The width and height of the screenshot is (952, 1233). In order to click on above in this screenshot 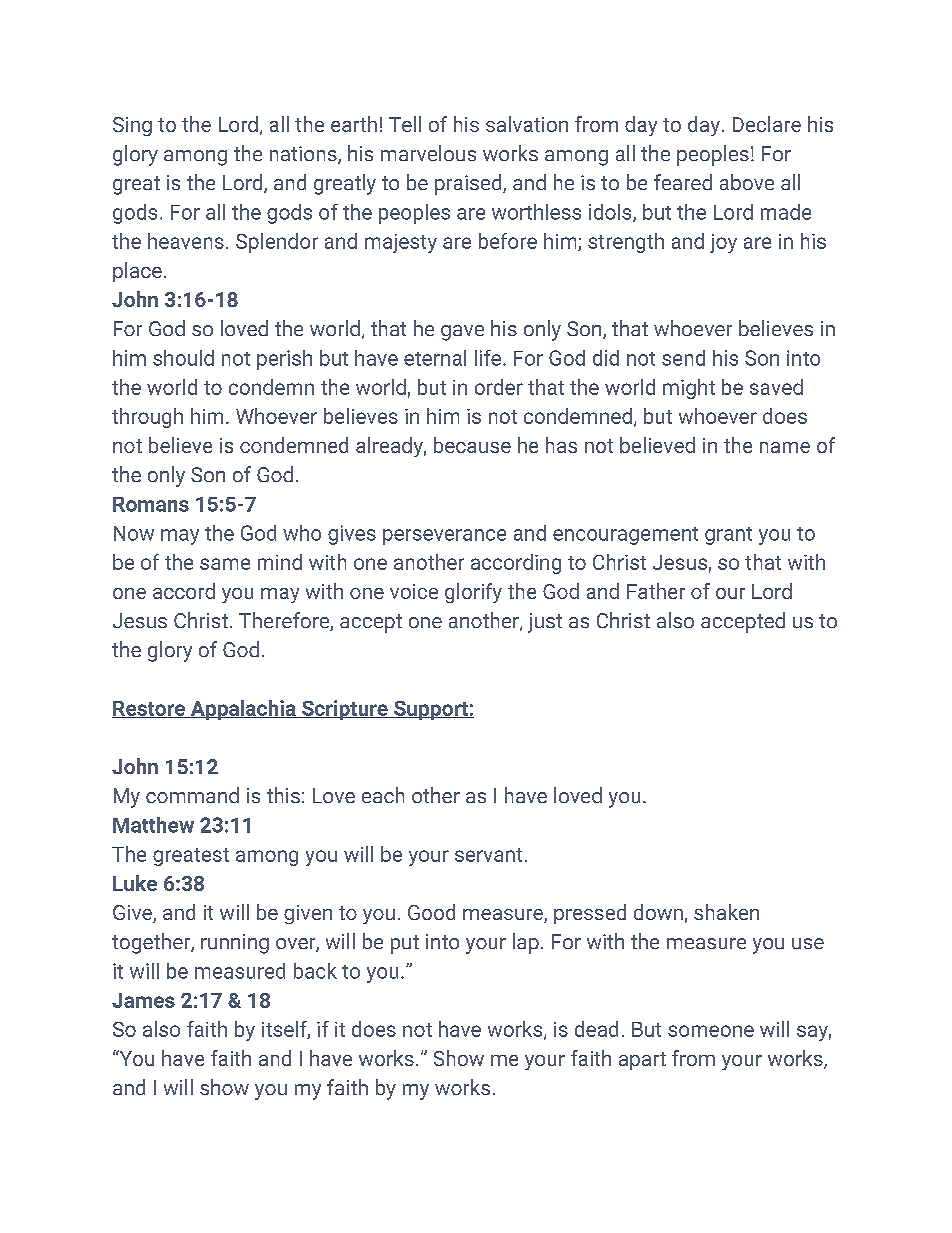, I will do `click(747, 182)`.
